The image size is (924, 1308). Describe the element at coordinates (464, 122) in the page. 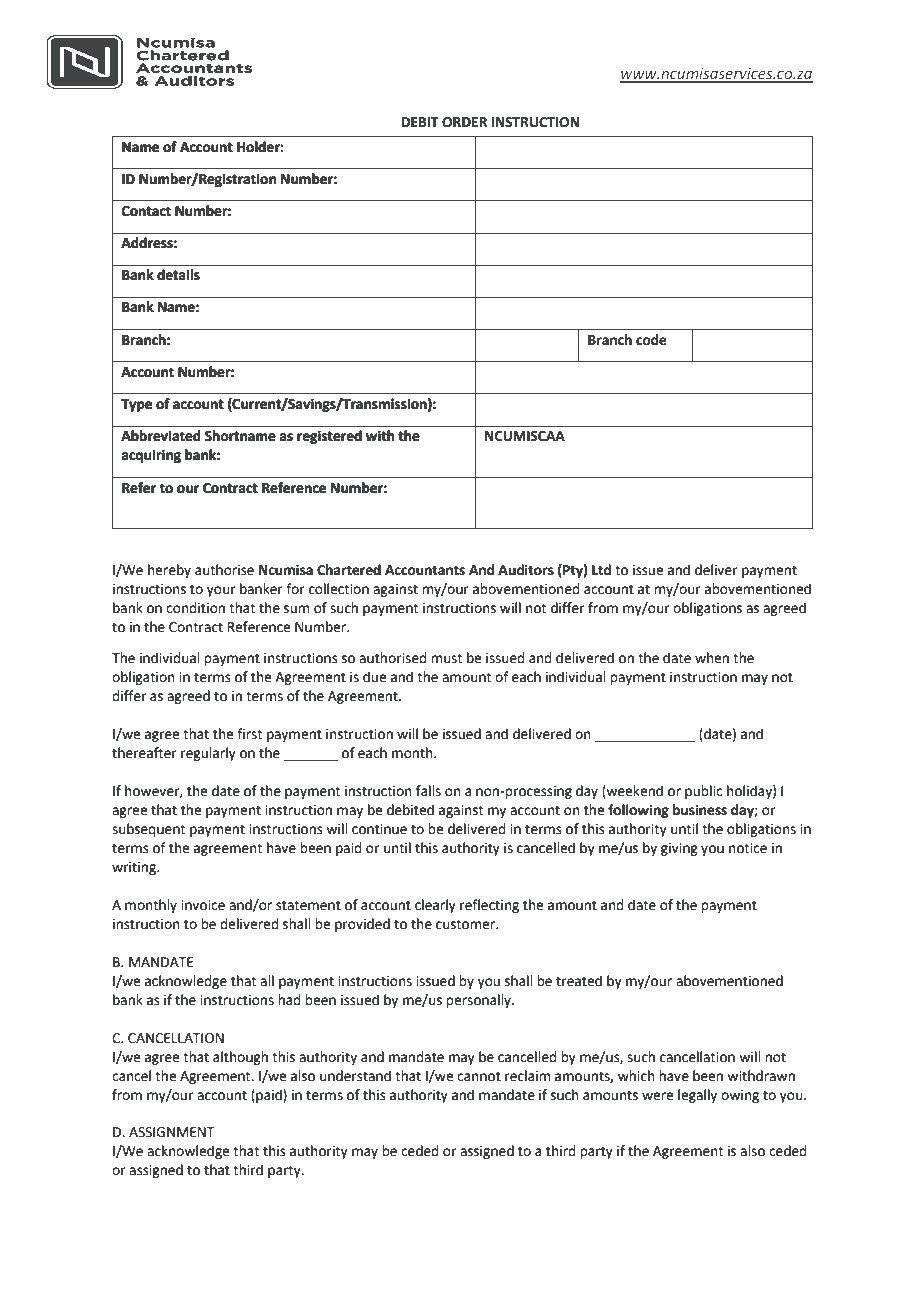

I see `ORDER` at that location.
